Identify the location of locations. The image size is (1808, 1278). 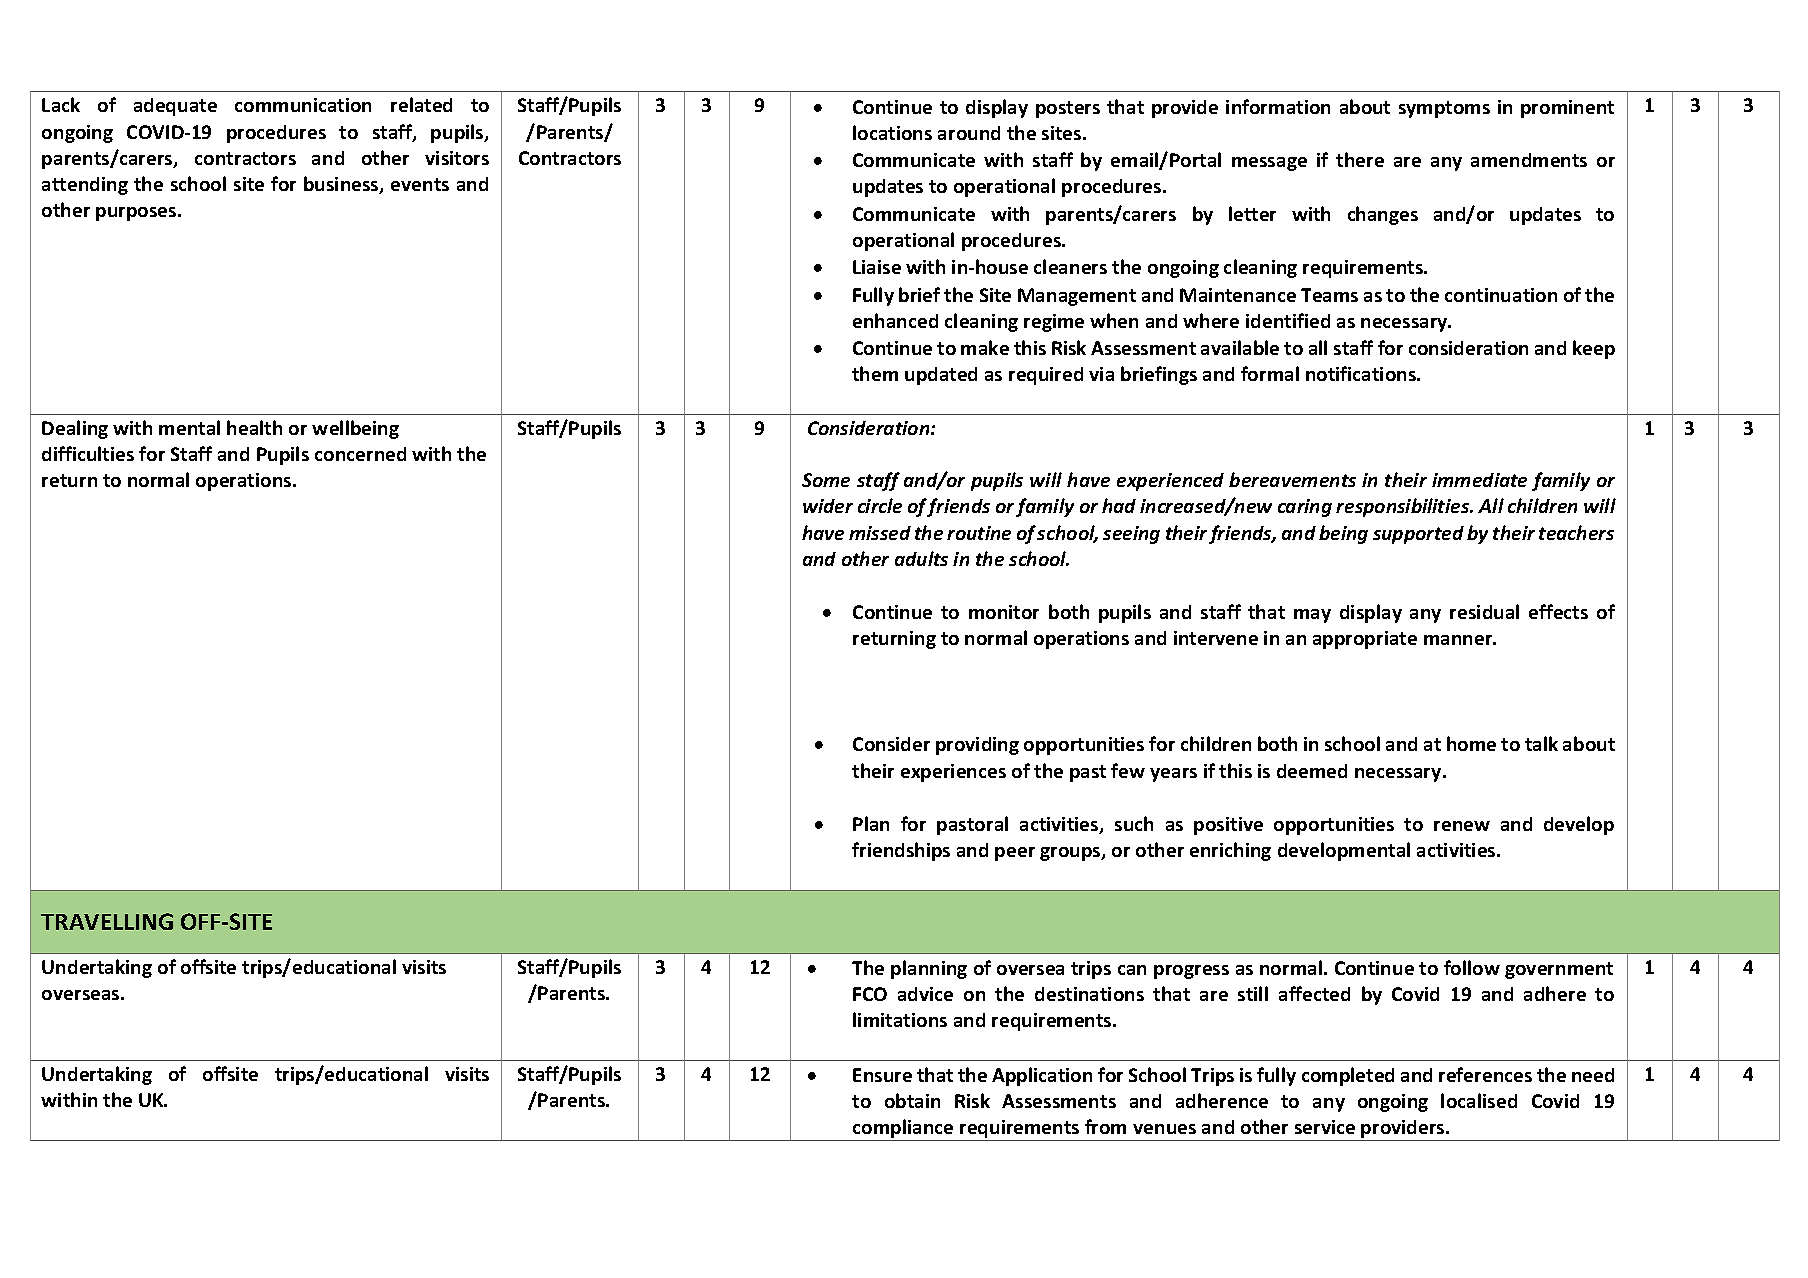
(892, 132).
